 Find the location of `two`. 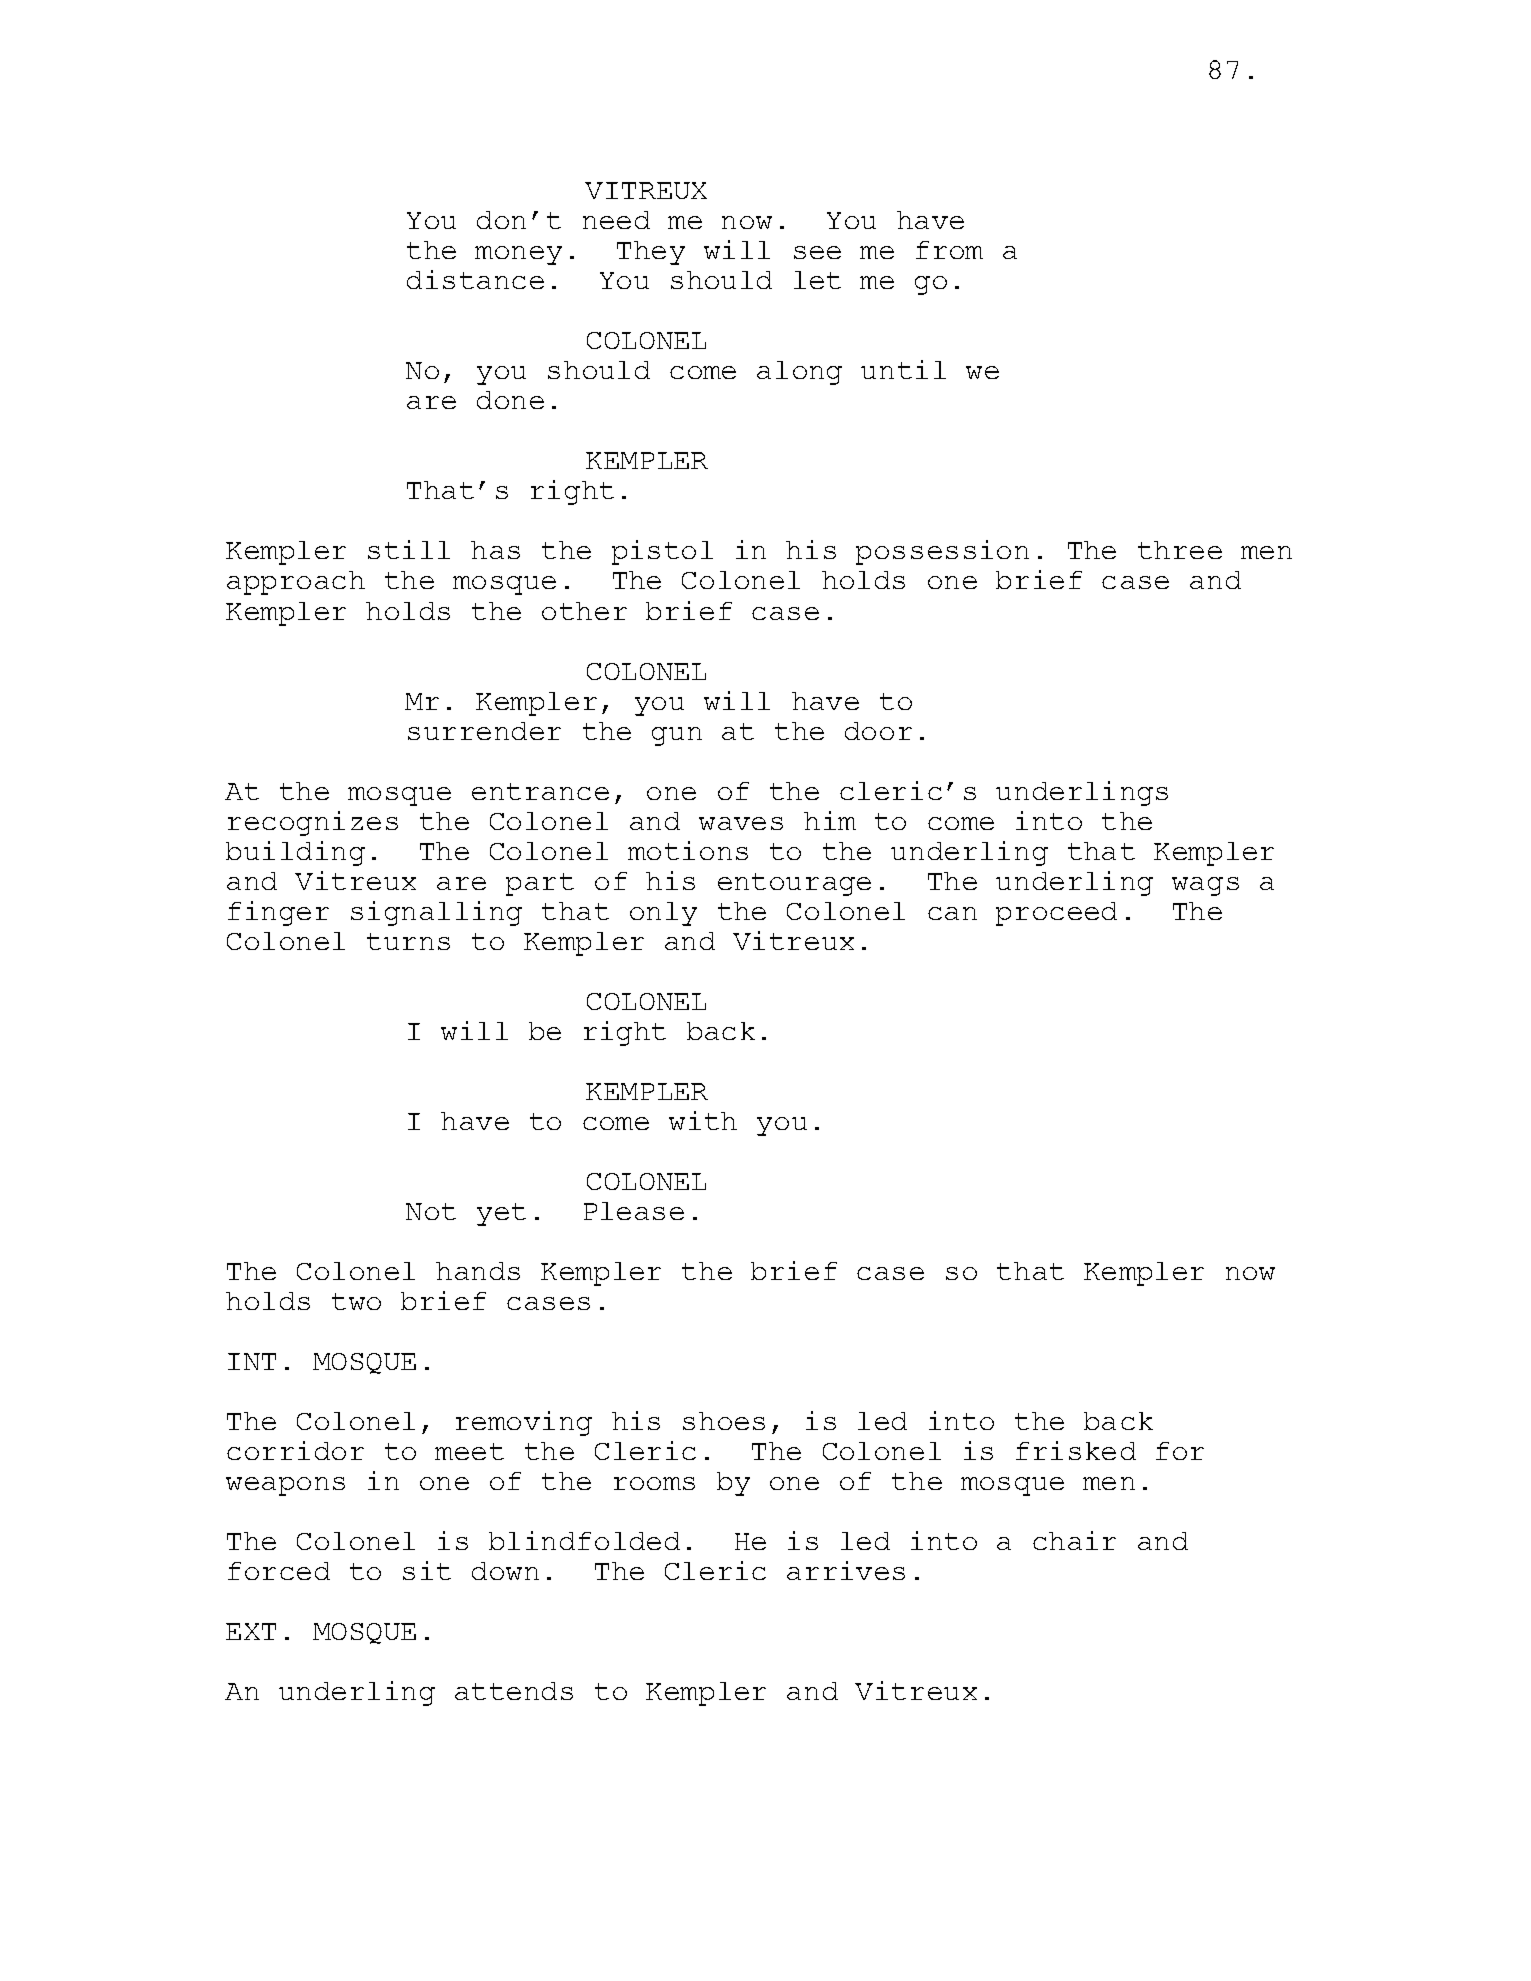

two is located at coordinates (356, 1301).
